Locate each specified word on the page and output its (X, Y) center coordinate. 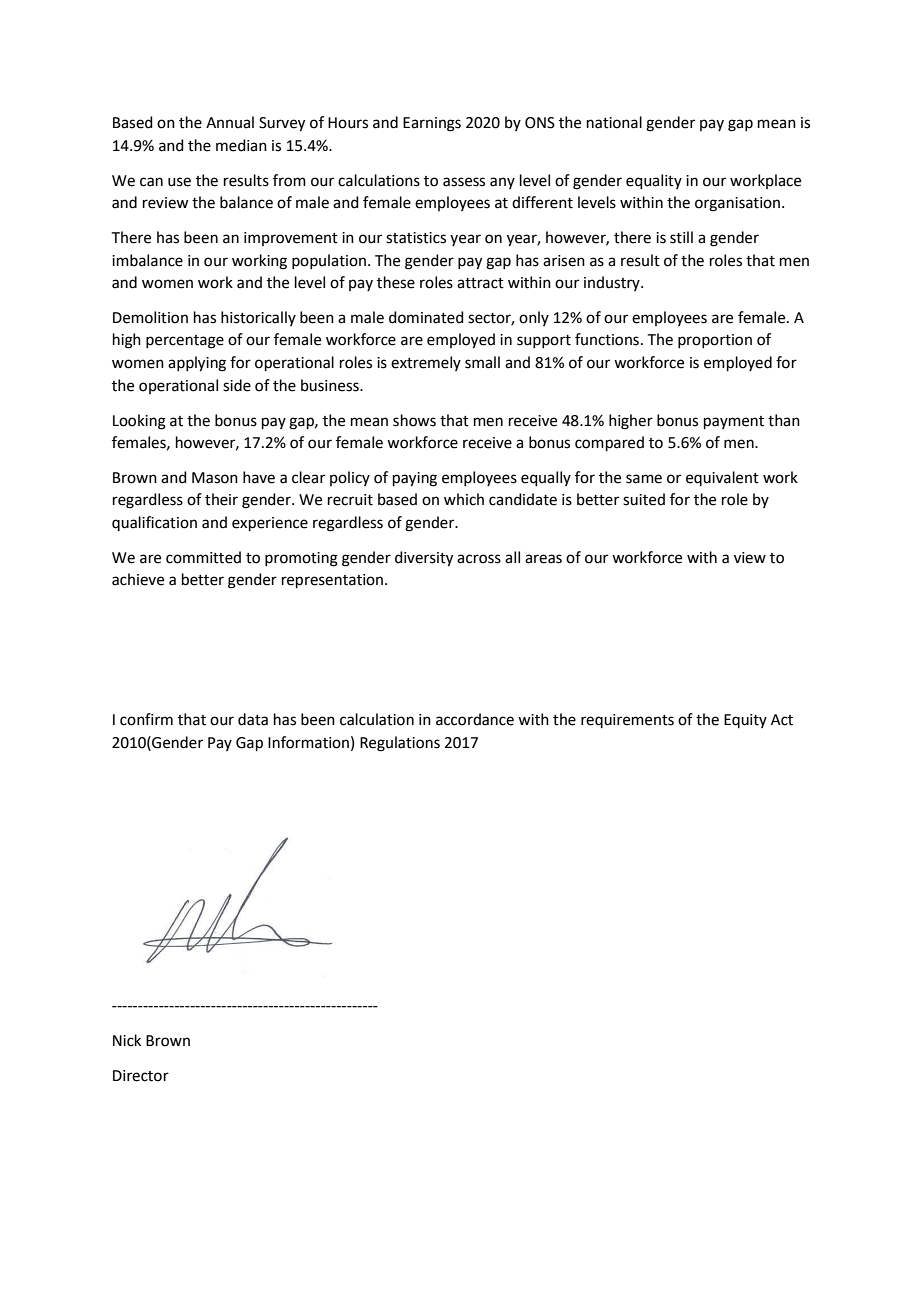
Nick (127, 1040)
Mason (215, 478)
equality (654, 181)
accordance (475, 719)
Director (141, 1076)
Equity (745, 721)
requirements (627, 721)
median (241, 145)
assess (464, 182)
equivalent (722, 478)
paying (415, 479)
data (253, 719)
